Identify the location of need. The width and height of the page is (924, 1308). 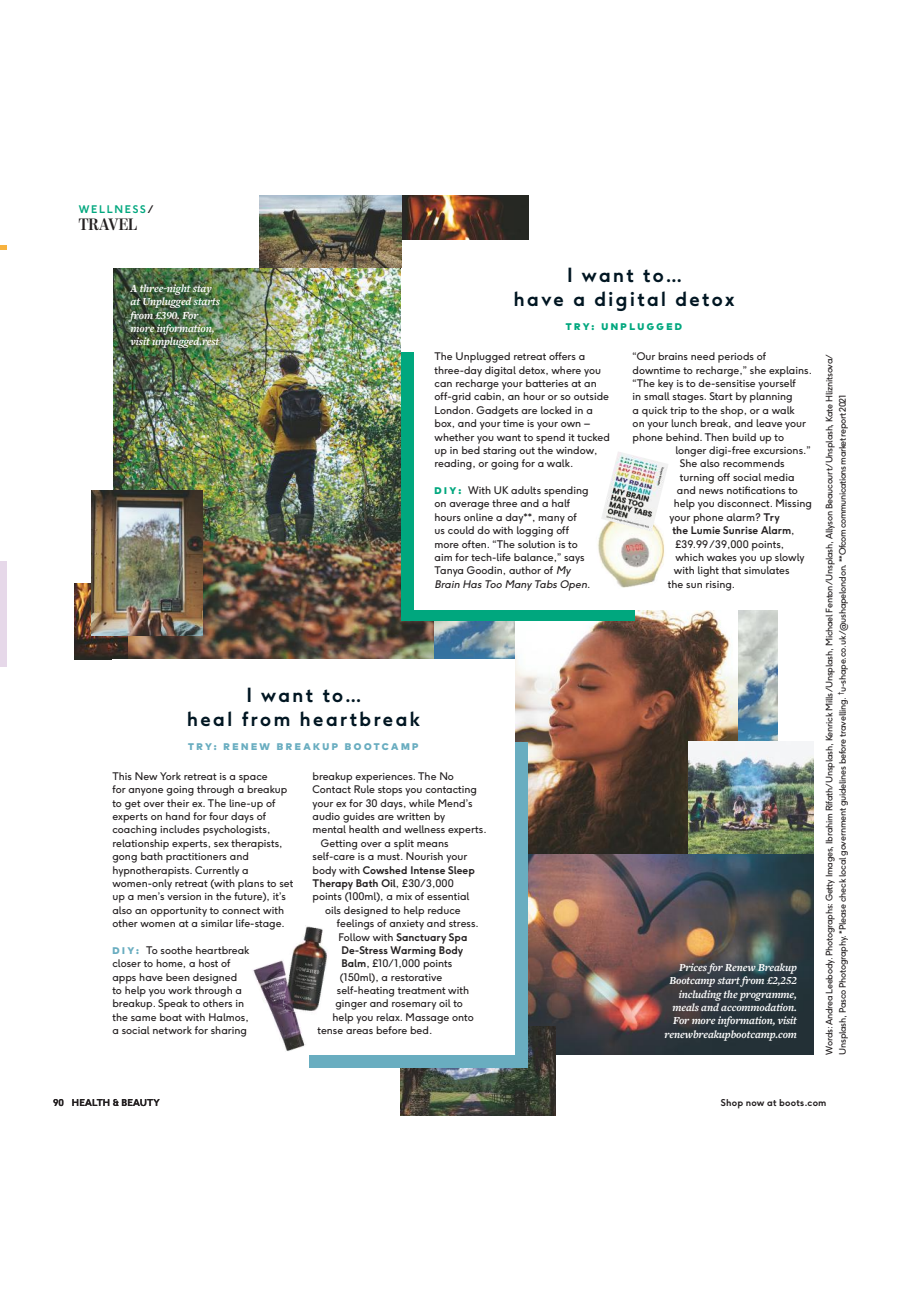
(703, 356).
